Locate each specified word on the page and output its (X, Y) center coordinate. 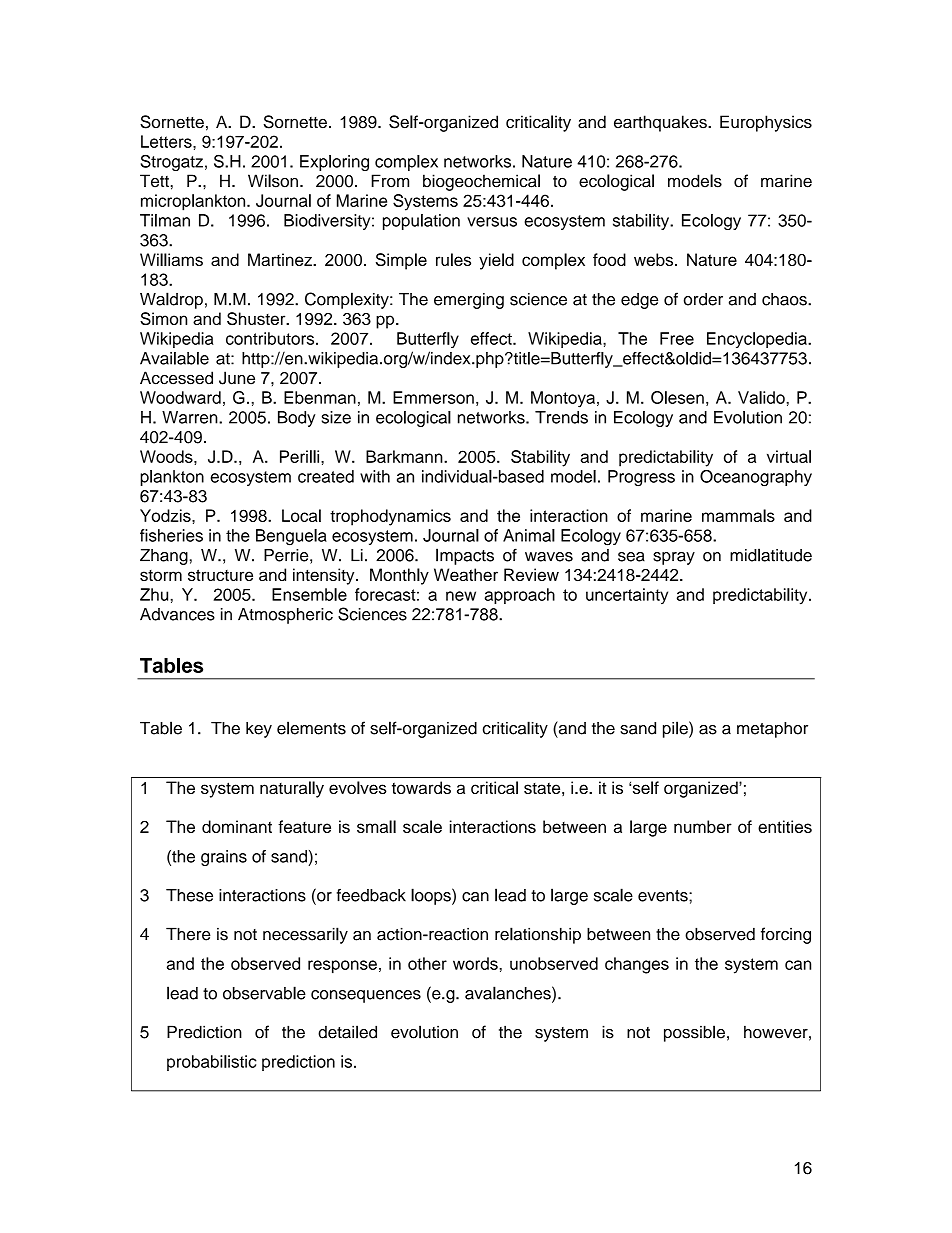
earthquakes (661, 123)
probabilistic (212, 1063)
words (476, 963)
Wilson (273, 181)
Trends (561, 417)
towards (421, 787)
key (259, 730)
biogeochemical (481, 182)
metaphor (772, 730)
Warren (191, 417)
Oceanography (756, 478)
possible (694, 1033)
